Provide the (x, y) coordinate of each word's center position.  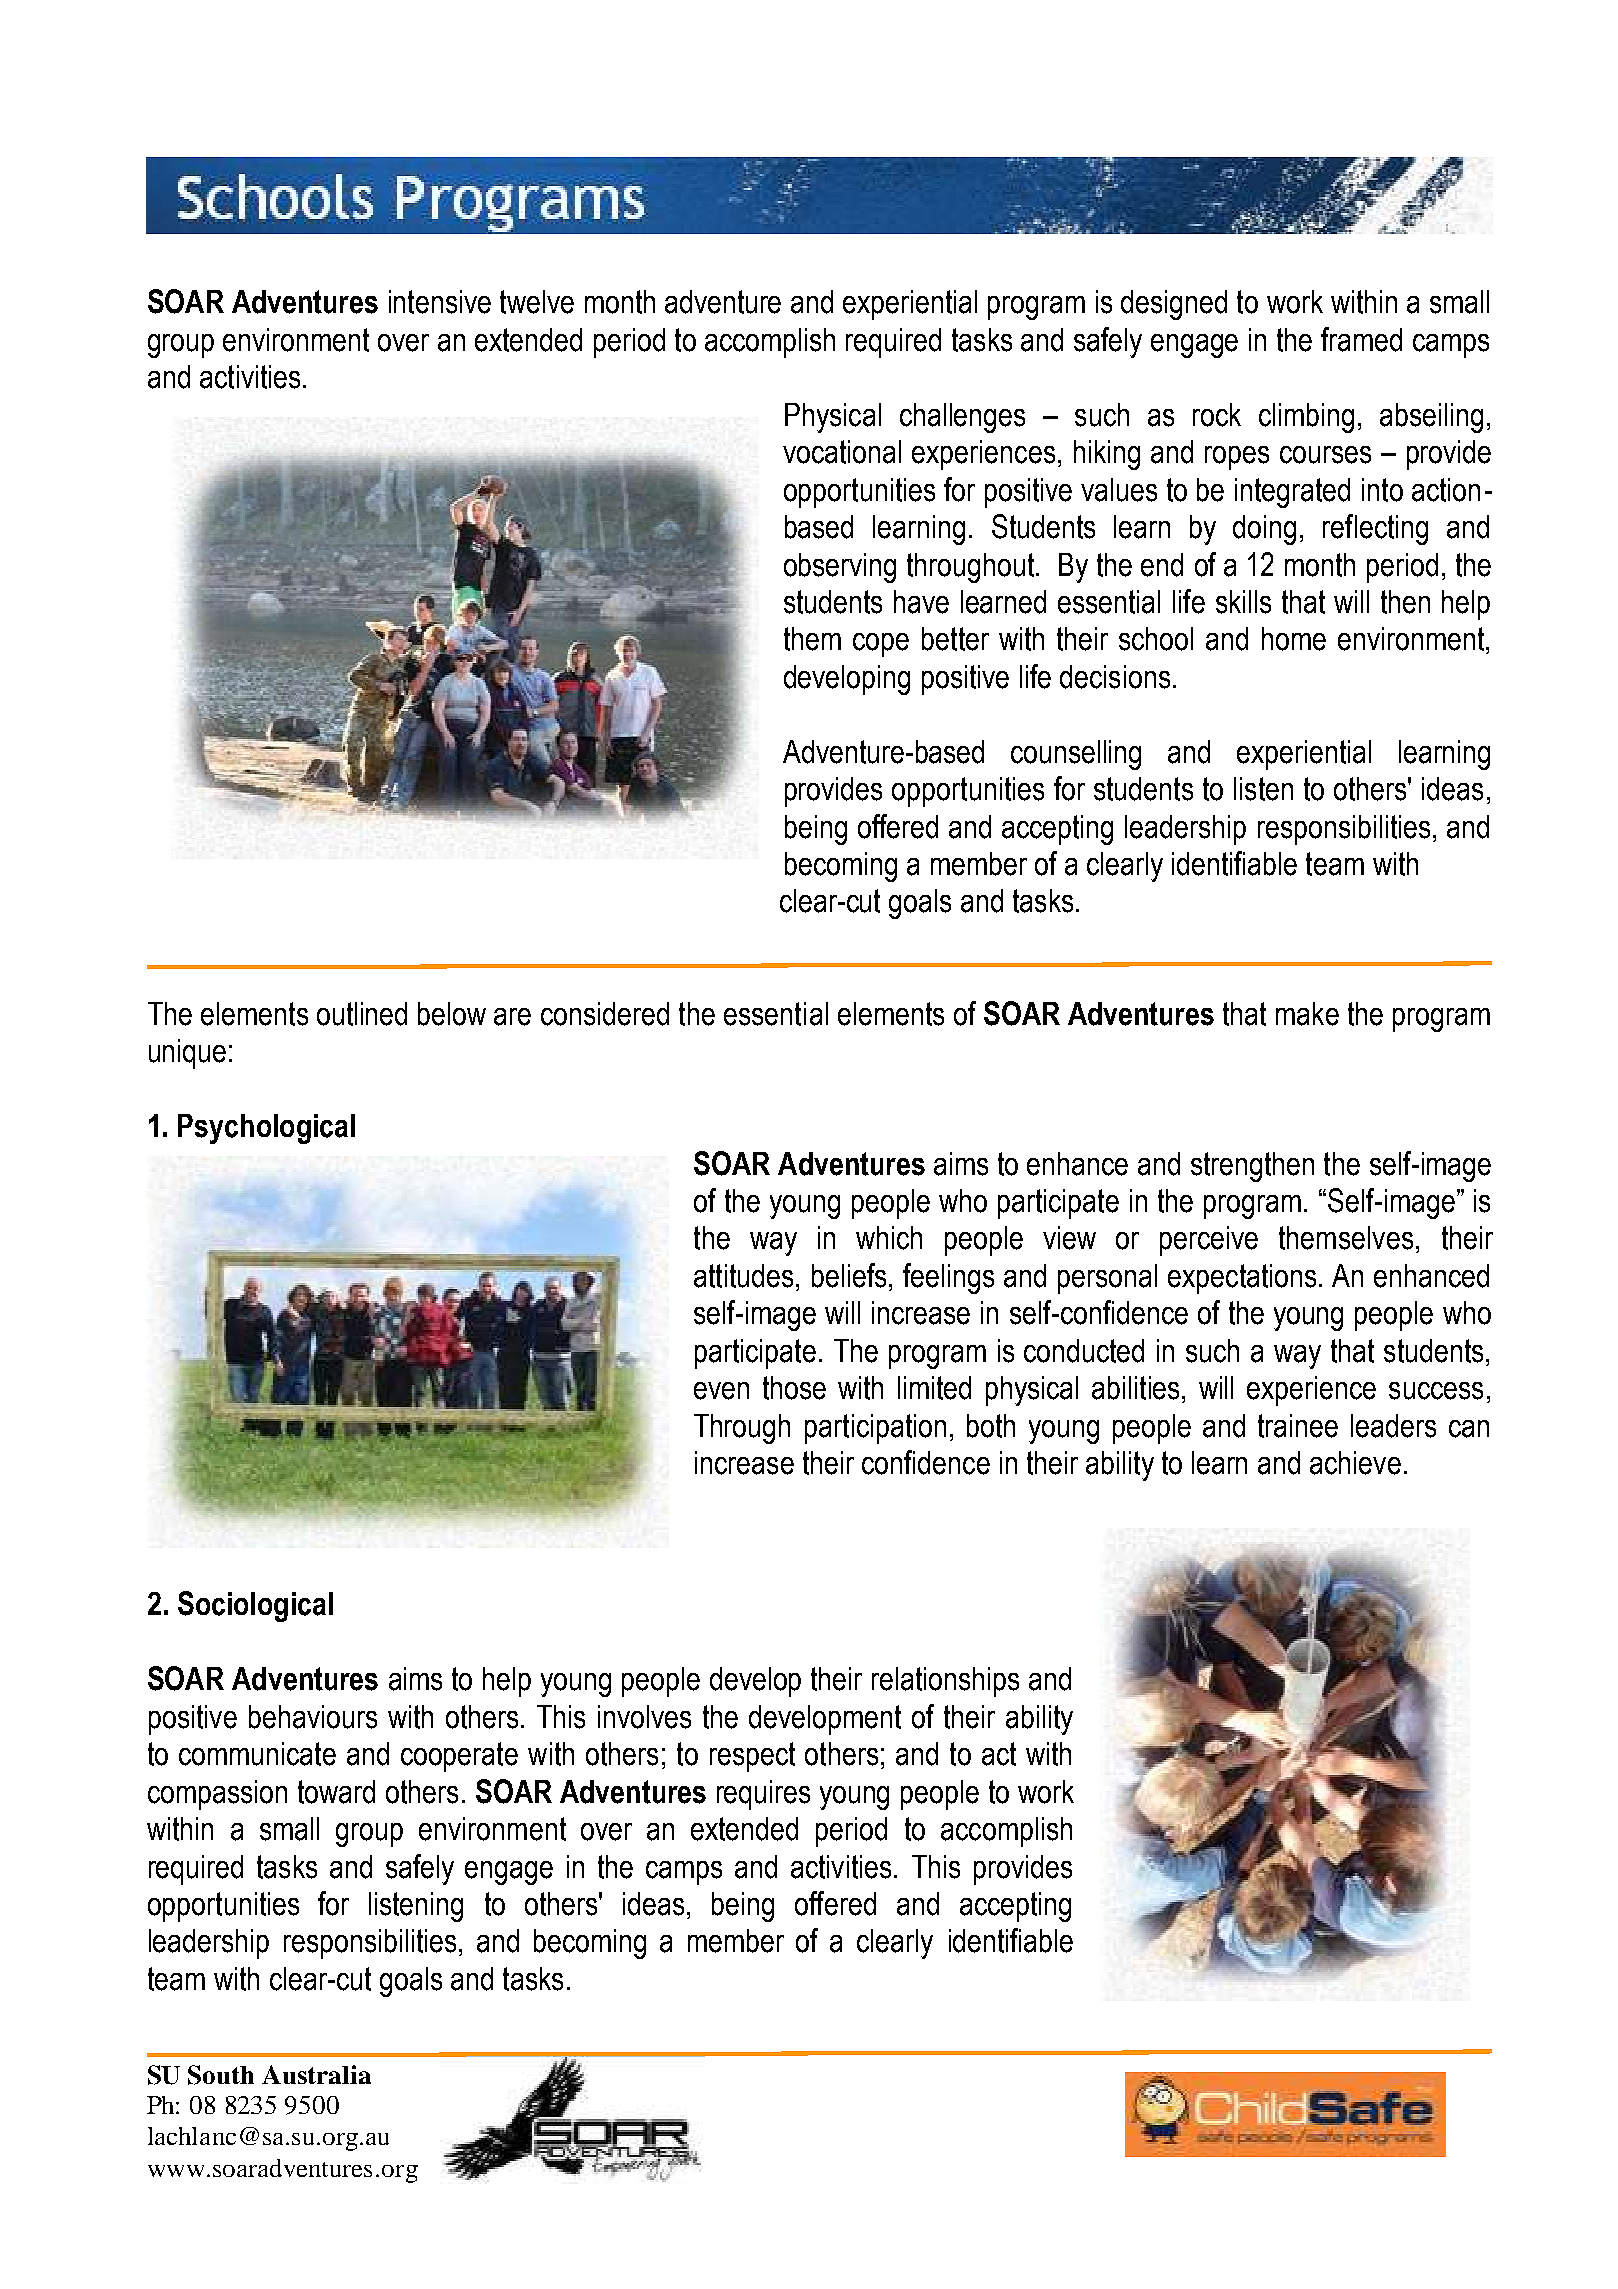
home (1294, 639)
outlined (362, 1014)
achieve (1355, 1463)
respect (752, 1757)
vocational (842, 452)
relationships (945, 1682)
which (889, 1238)
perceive (1209, 1241)
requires (763, 1795)
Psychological (266, 1129)
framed (1361, 339)
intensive (440, 302)
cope (881, 645)
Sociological (255, 1606)
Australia (316, 2074)
